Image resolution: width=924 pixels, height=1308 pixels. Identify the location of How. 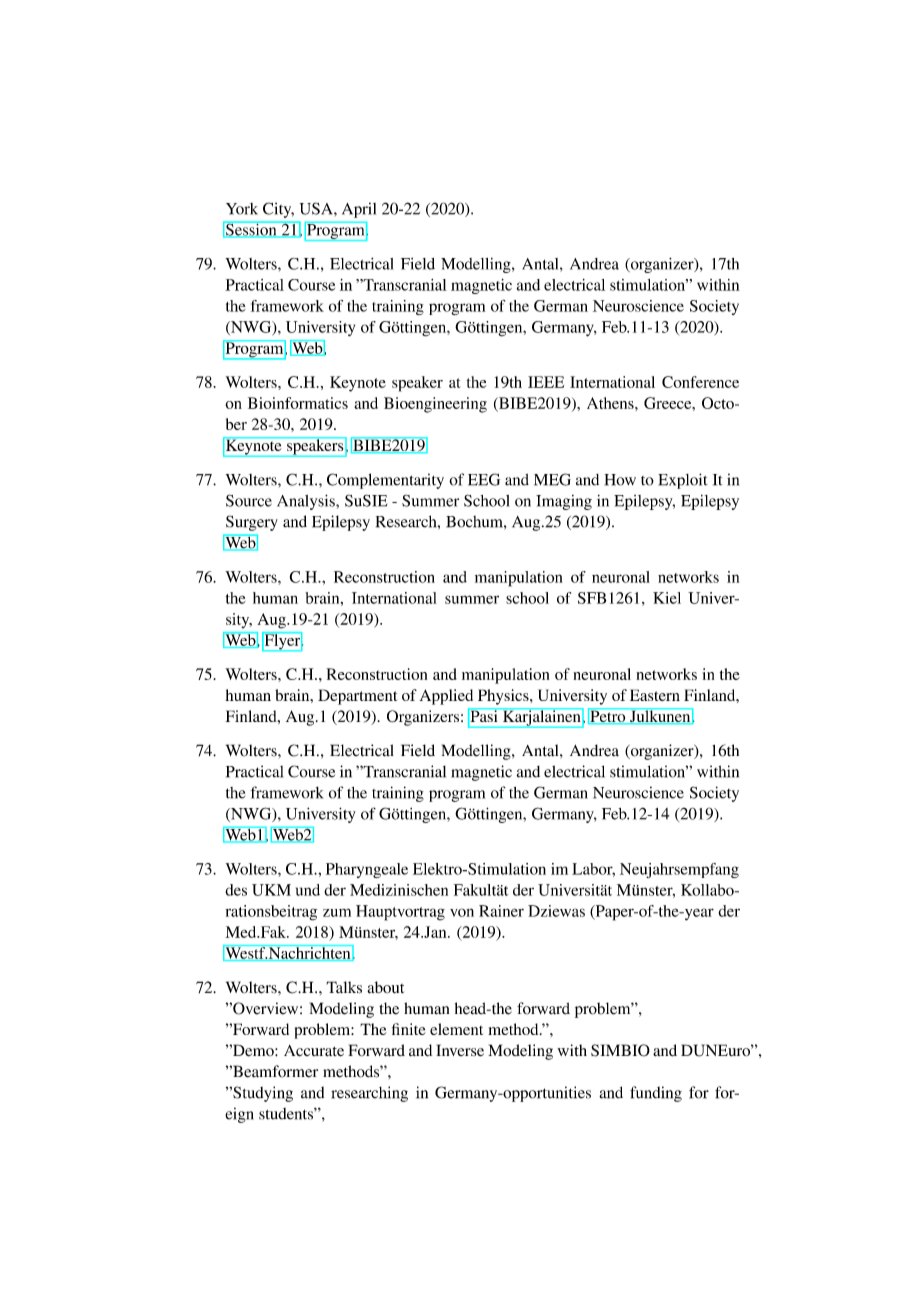
(620, 480).
